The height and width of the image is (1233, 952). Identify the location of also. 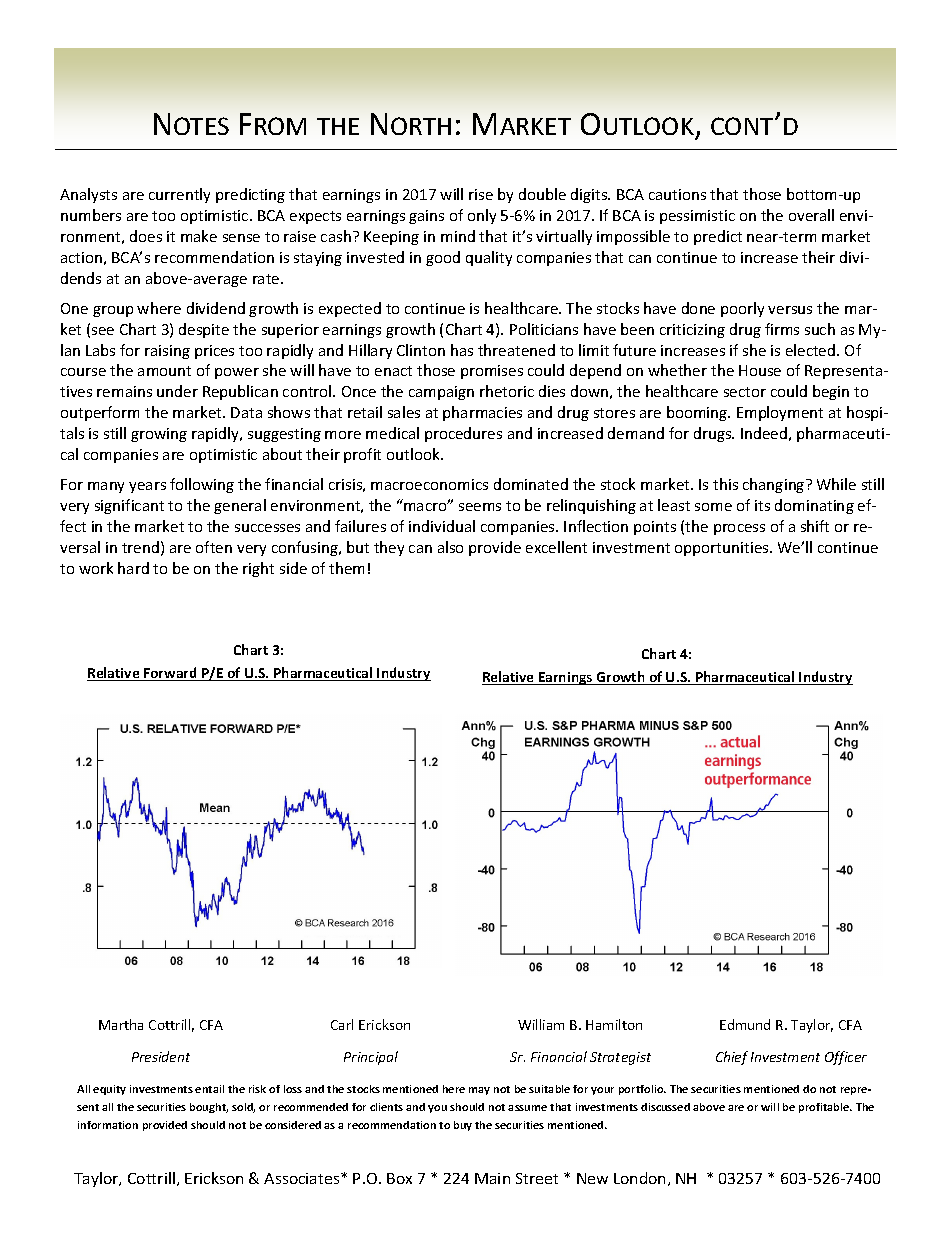
(450, 547).
